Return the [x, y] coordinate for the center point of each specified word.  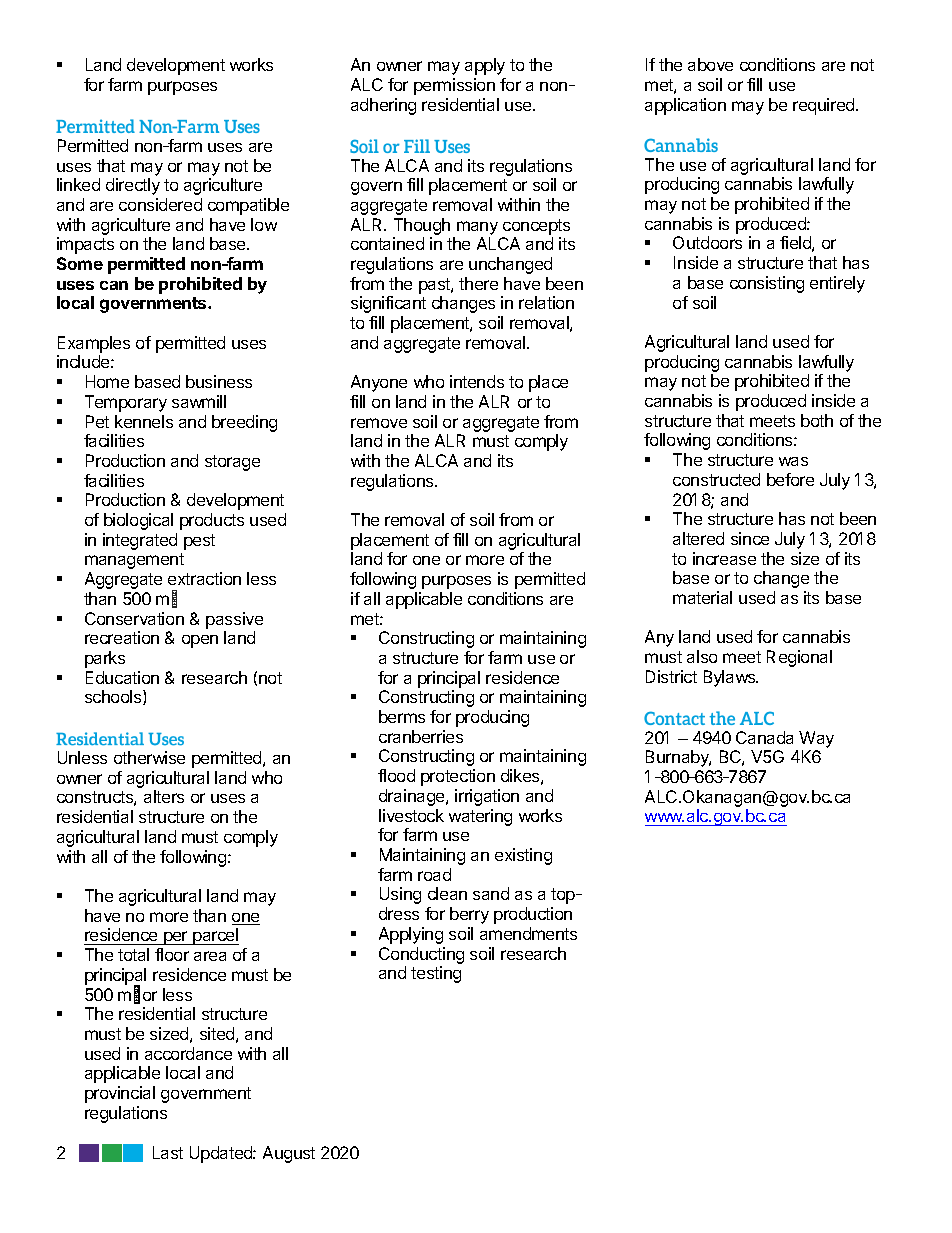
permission [454, 86]
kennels [144, 421]
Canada [764, 737]
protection [458, 777]
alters [164, 796]
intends [477, 381]
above [710, 64]
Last [168, 1152]
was [793, 461]
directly [133, 186]
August [289, 1154]
